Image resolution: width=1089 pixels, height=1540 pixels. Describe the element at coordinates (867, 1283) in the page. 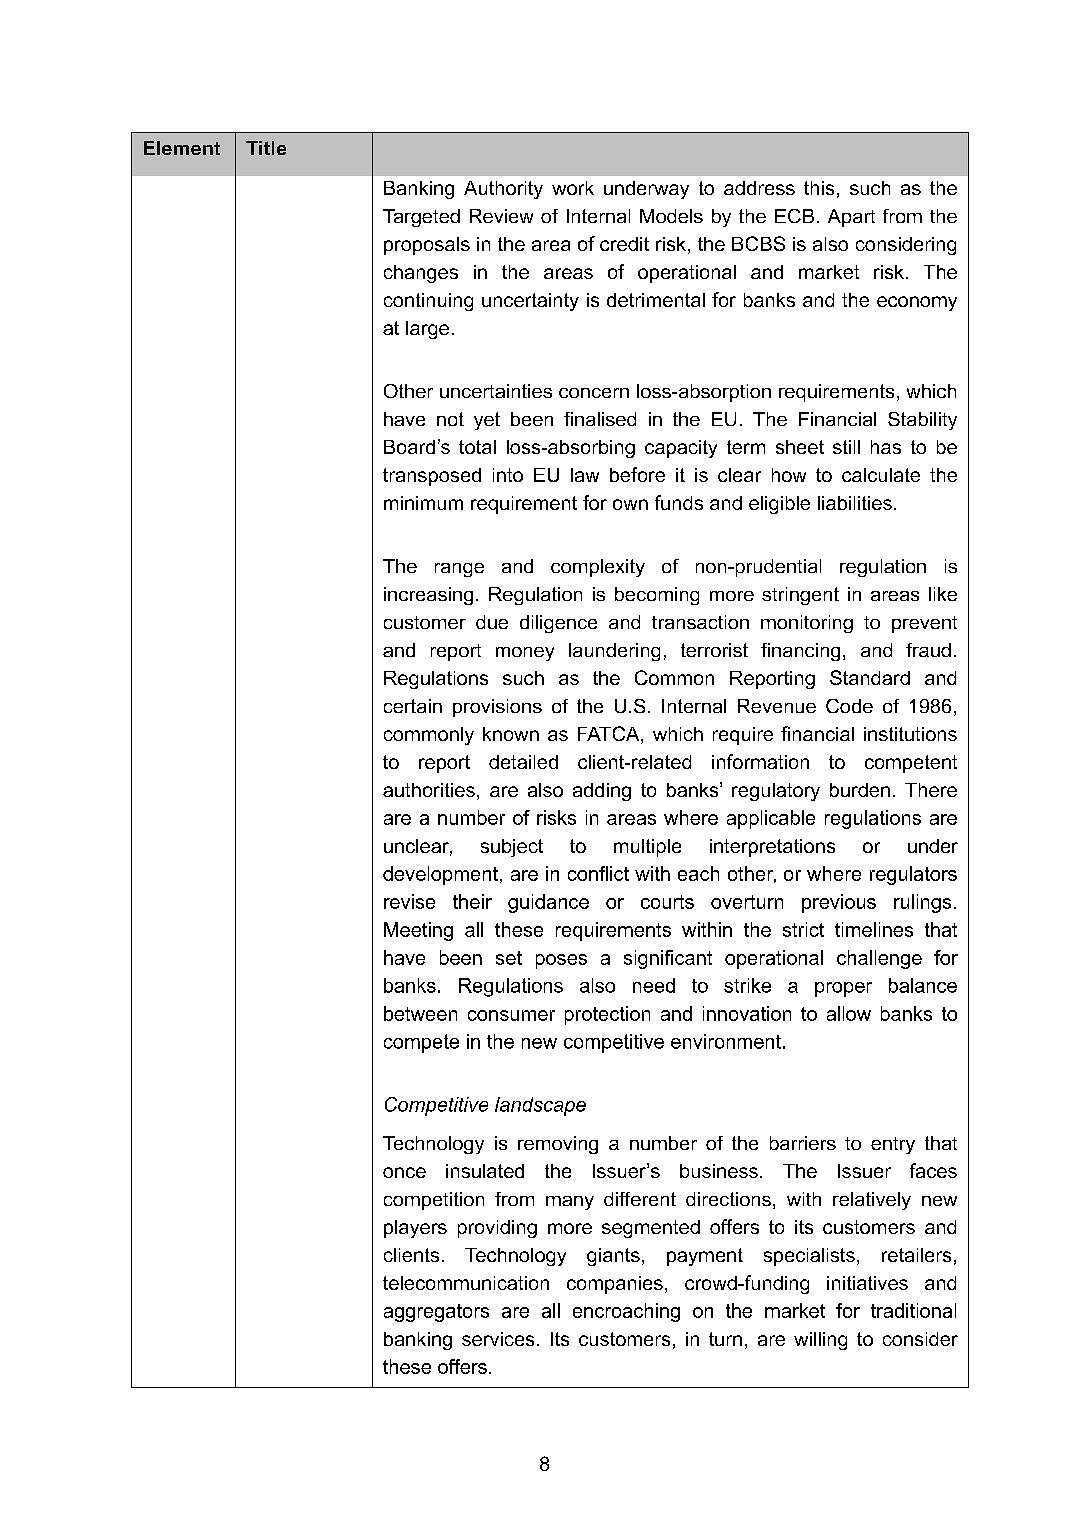

I see `initiatives` at that location.
